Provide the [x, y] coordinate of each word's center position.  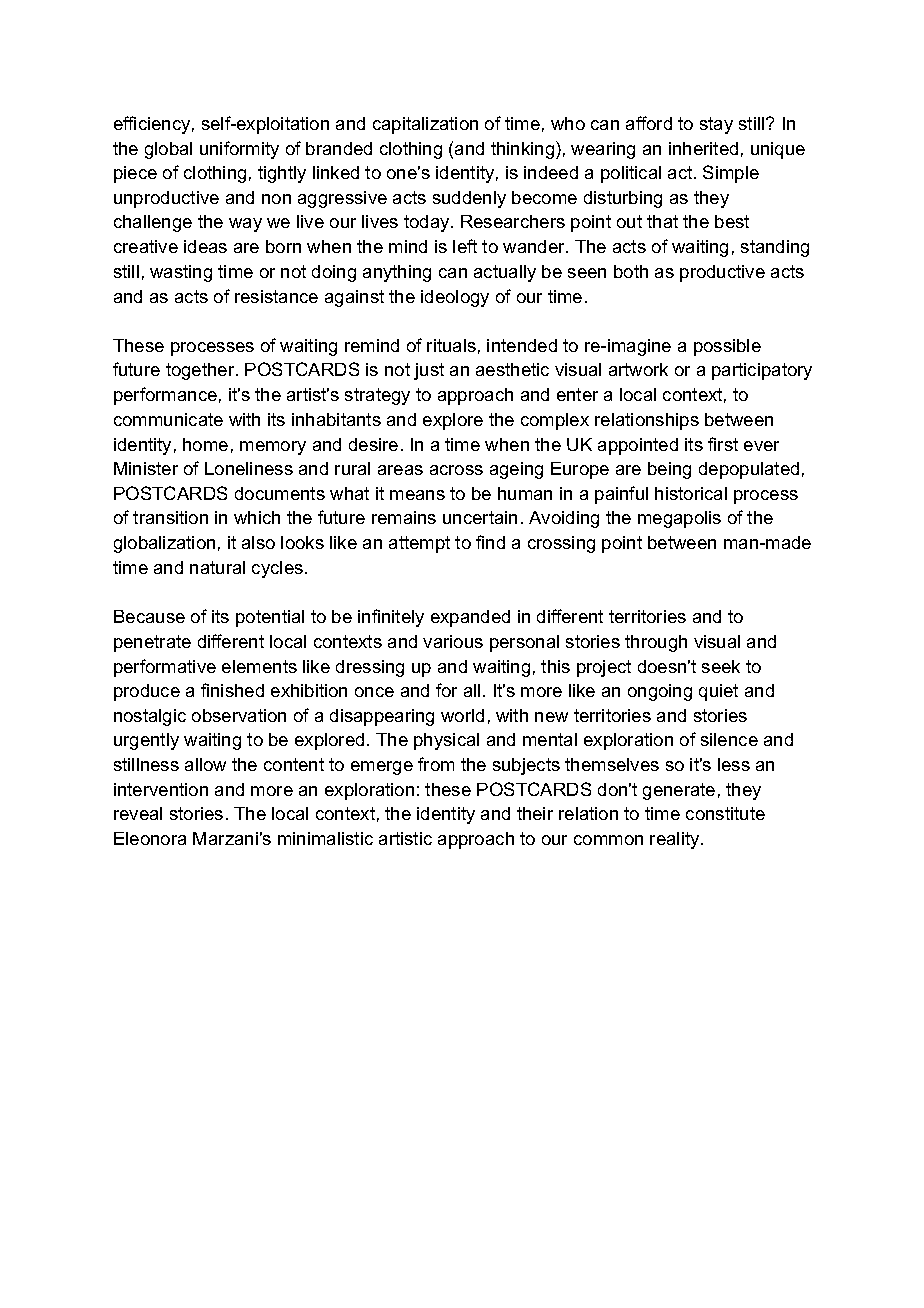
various [453, 641]
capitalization [425, 125]
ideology [455, 298]
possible [727, 347]
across [456, 470]
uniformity [239, 150]
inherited [703, 148]
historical [691, 493]
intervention [161, 789]
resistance [276, 296]
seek [721, 666]
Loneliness [249, 468]
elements [259, 666]
